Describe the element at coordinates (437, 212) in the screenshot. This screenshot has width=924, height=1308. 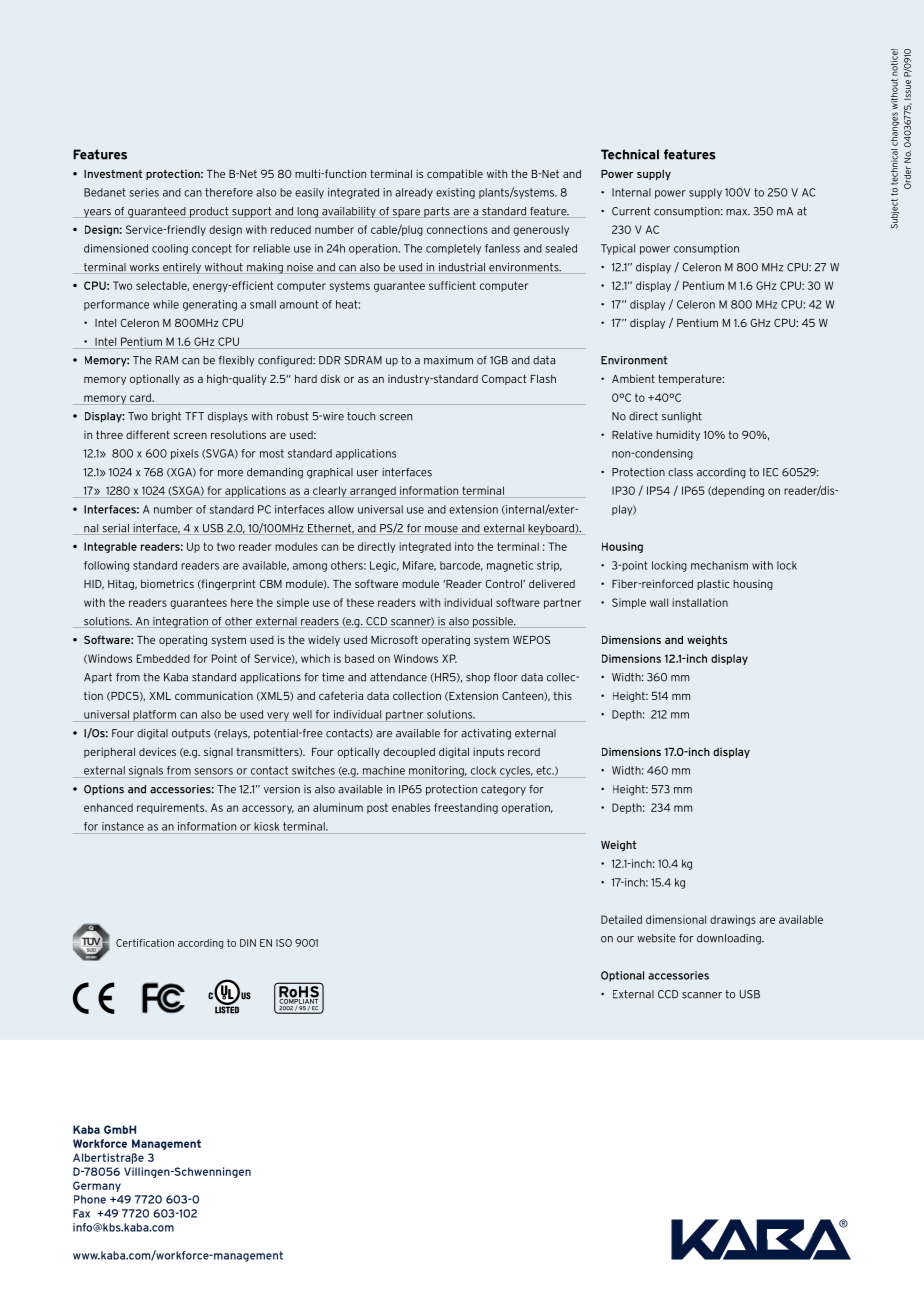
I see `parts` at that location.
